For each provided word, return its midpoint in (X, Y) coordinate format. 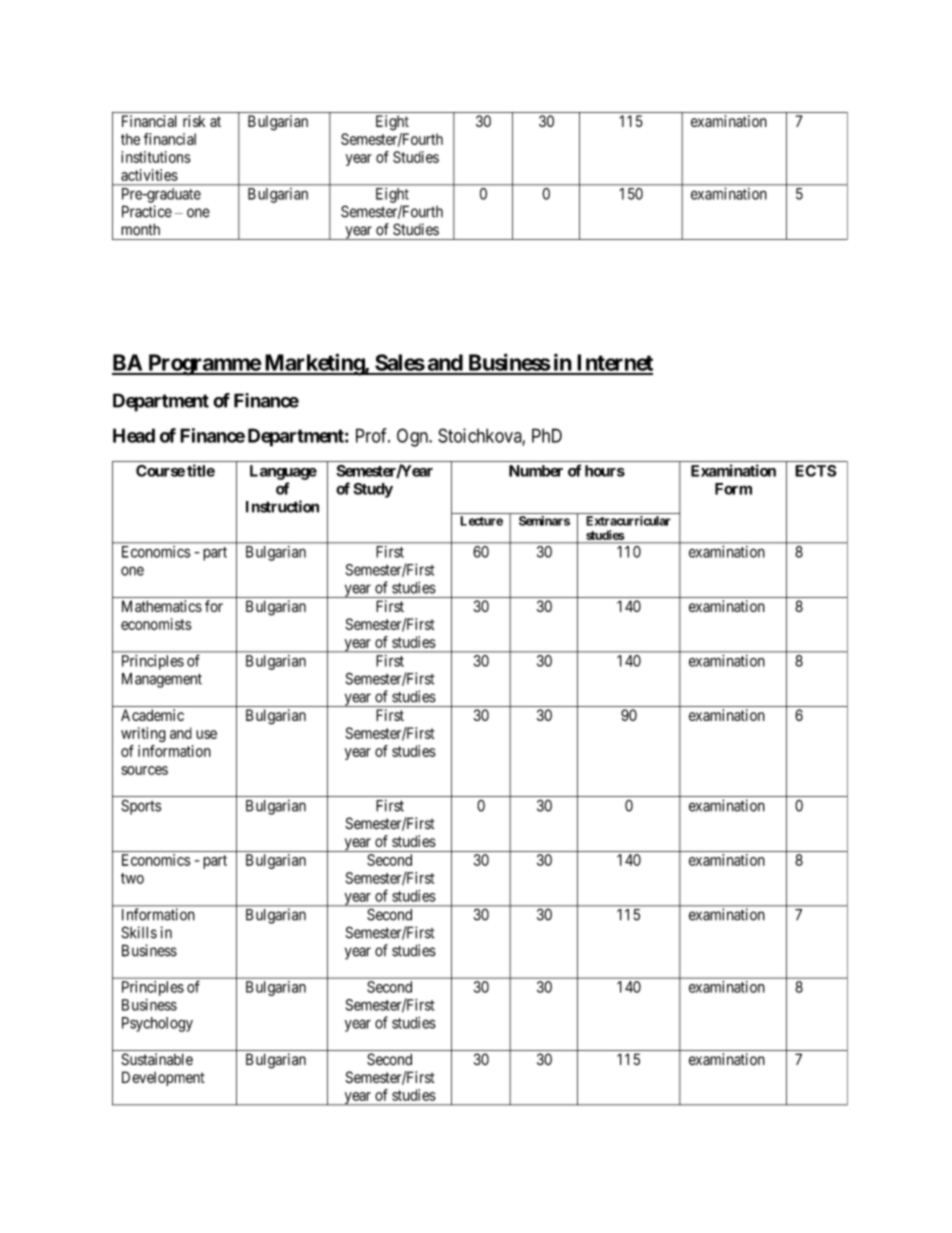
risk (194, 121)
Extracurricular (628, 521)
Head (134, 435)
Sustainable (157, 1059)
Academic (152, 715)
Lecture (481, 521)
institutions (156, 157)
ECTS (816, 471)
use (206, 734)
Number (536, 471)
